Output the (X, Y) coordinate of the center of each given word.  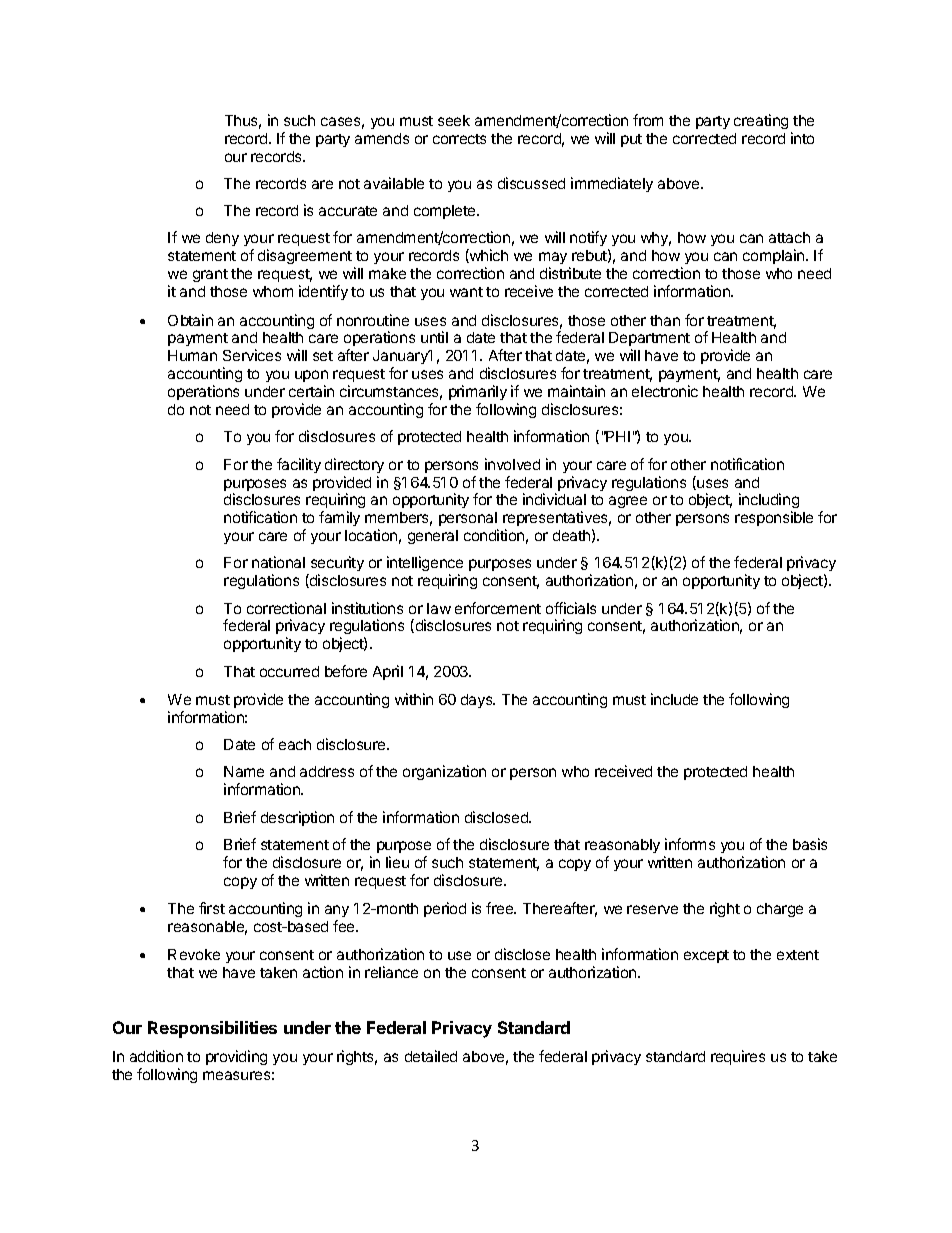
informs (690, 844)
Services (252, 355)
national (278, 562)
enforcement (498, 608)
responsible (774, 518)
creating (761, 121)
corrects (459, 139)
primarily (478, 392)
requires (738, 1057)
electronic (665, 391)
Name (244, 771)
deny (222, 239)
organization (444, 772)
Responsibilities (212, 1029)
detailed (431, 1056)
